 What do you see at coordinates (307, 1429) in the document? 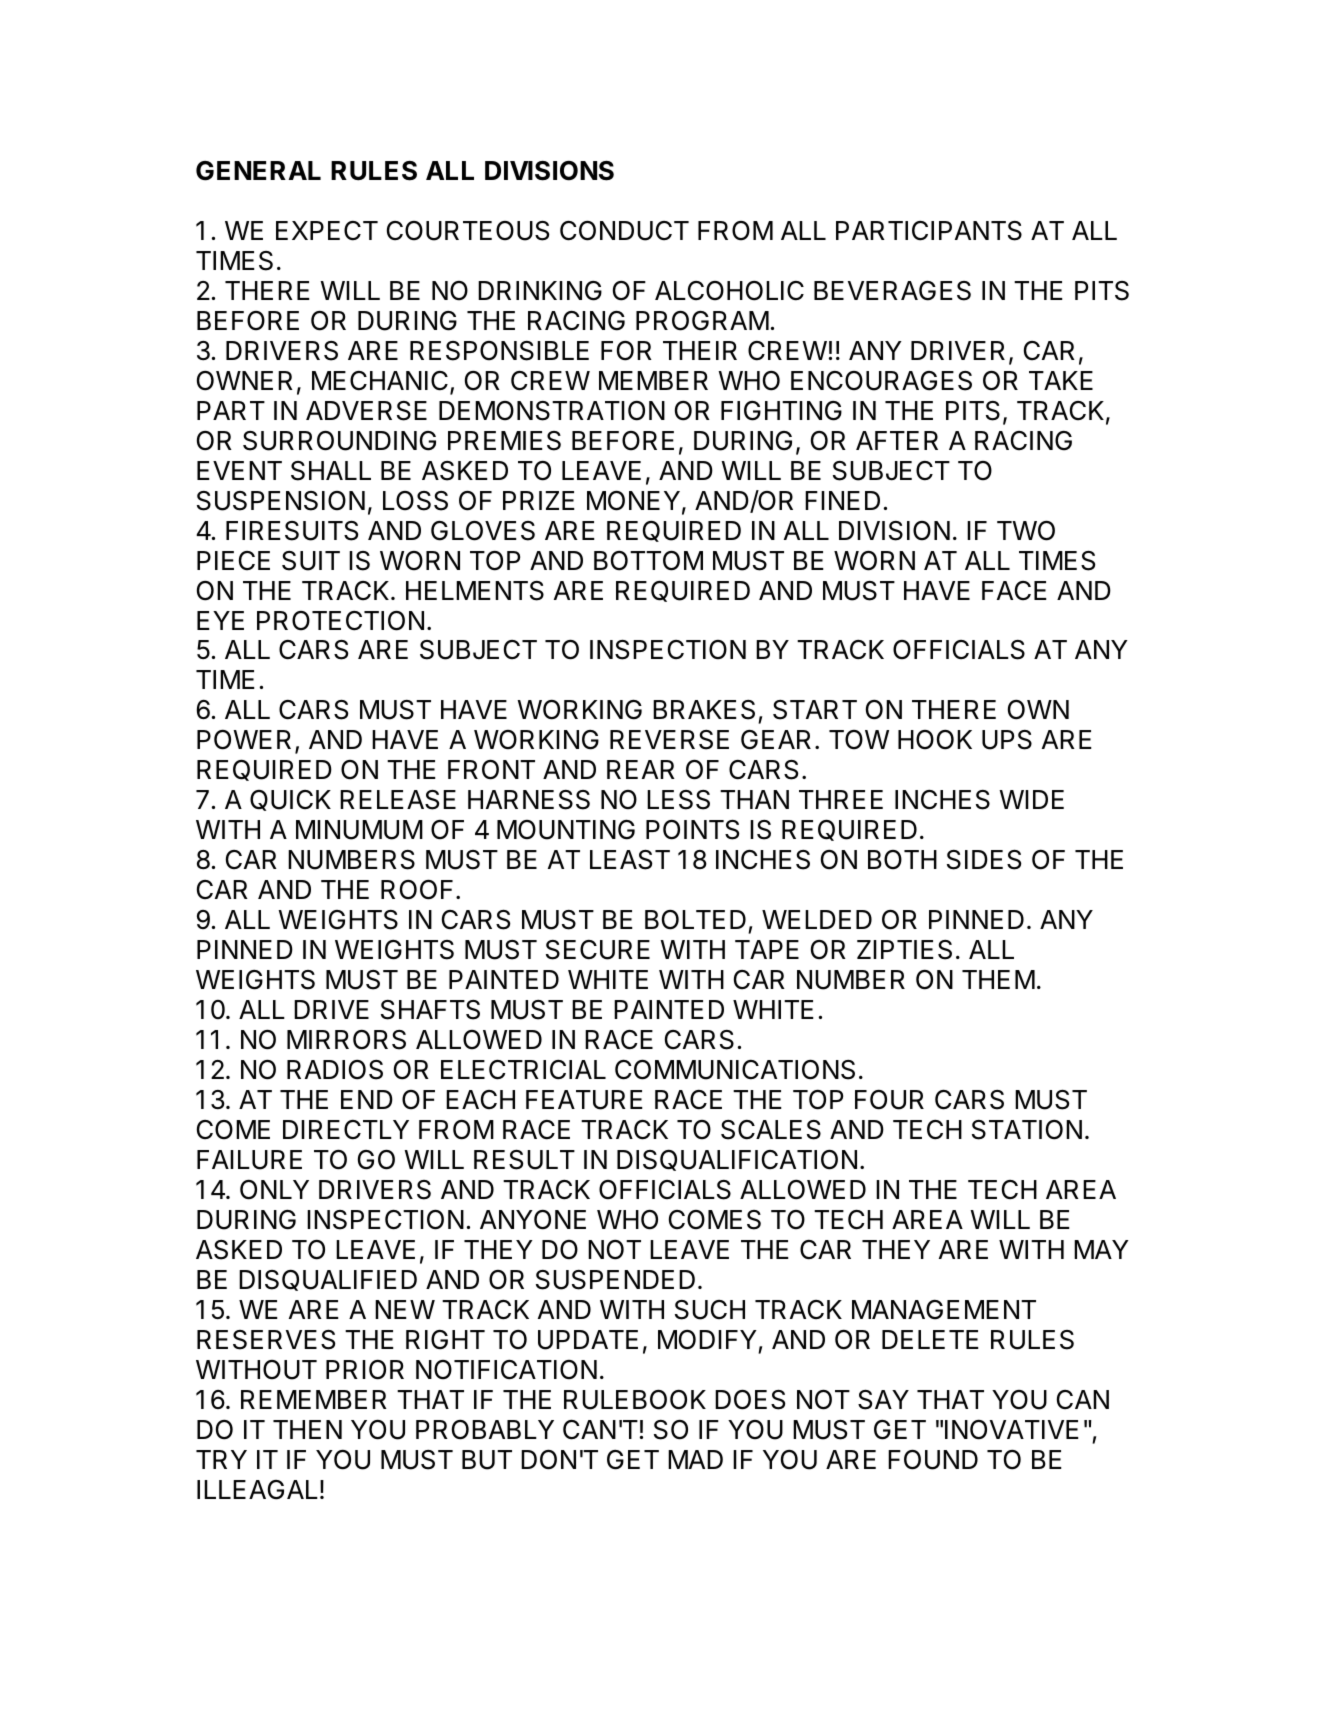
I see `THEN` at bounding box center [307, 1429].
